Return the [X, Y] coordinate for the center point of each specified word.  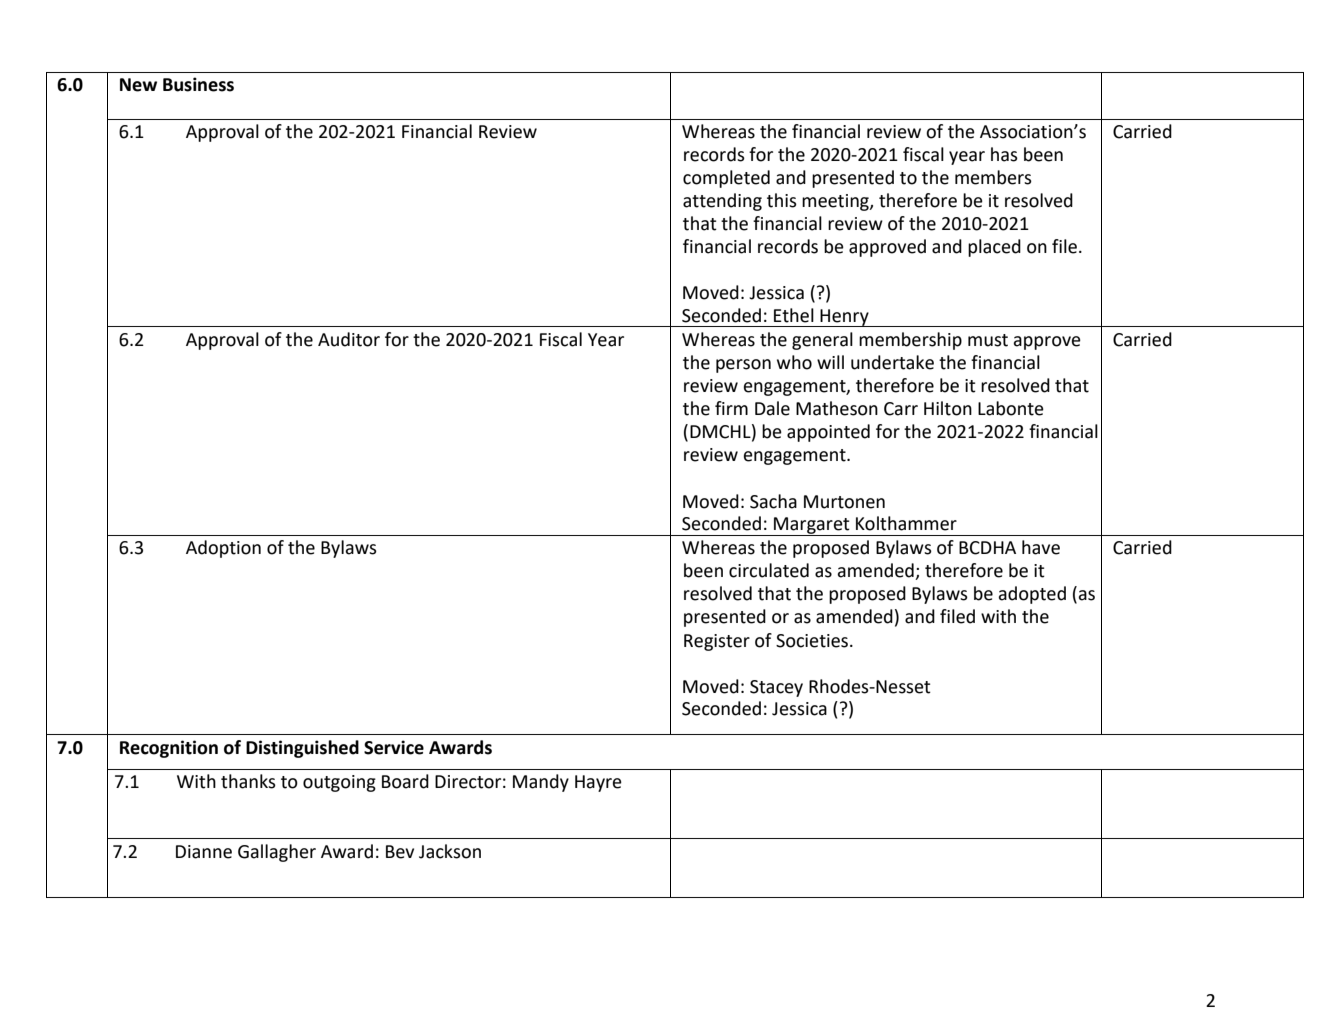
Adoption [223, 549]
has [1004, 154]
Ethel [794, 315]
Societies [812, 641]
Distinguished [302, 749]
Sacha [773, 501]
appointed [828, 433]
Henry [845, 318]
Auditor [349, 339]
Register [717, 642]
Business [198, 84]
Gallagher [277, 853]
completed [726, 179]
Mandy [541, 783]
